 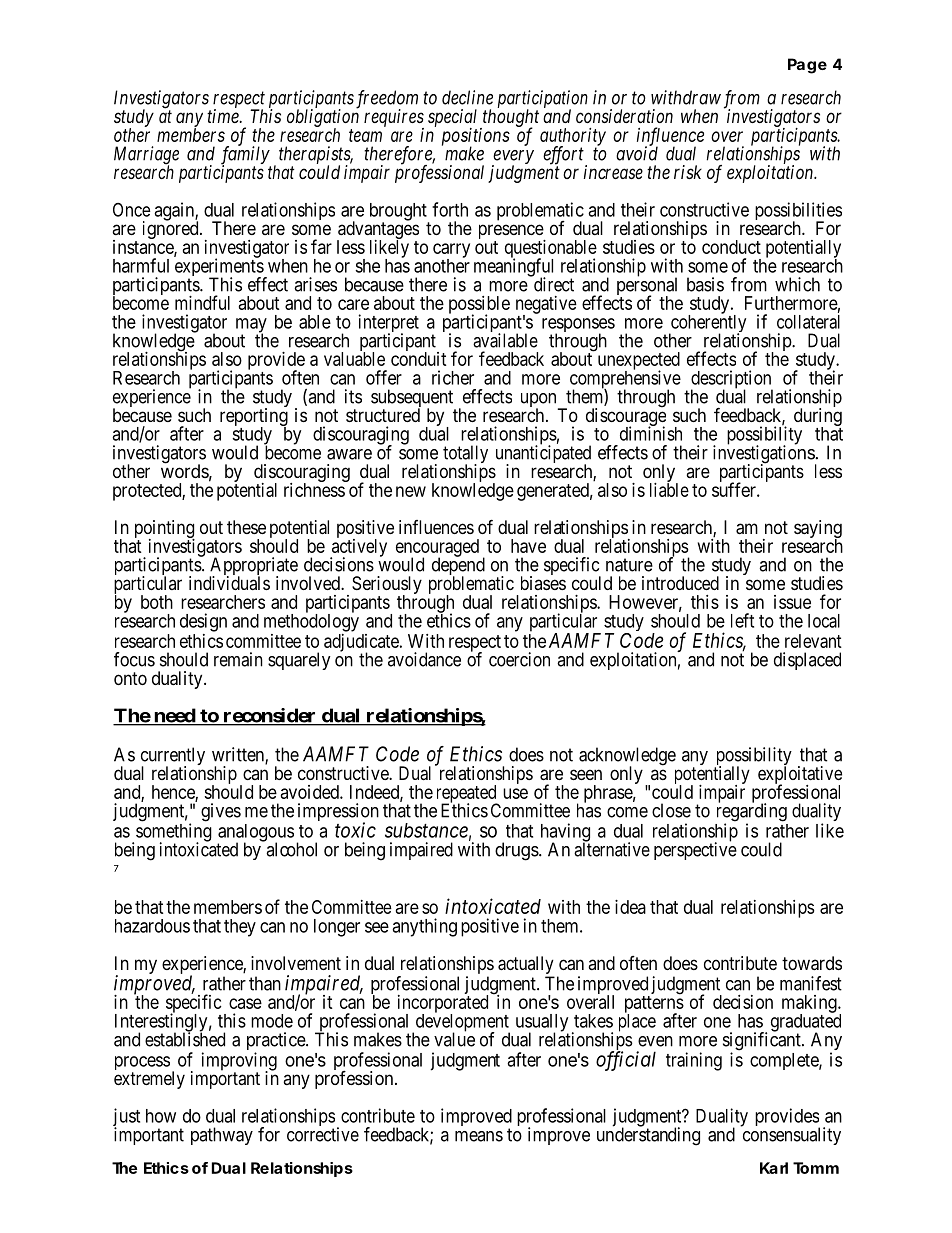 What do you see at coordinates (732, 380) in the page?
I see `description` at bounding box center [732, 380].
